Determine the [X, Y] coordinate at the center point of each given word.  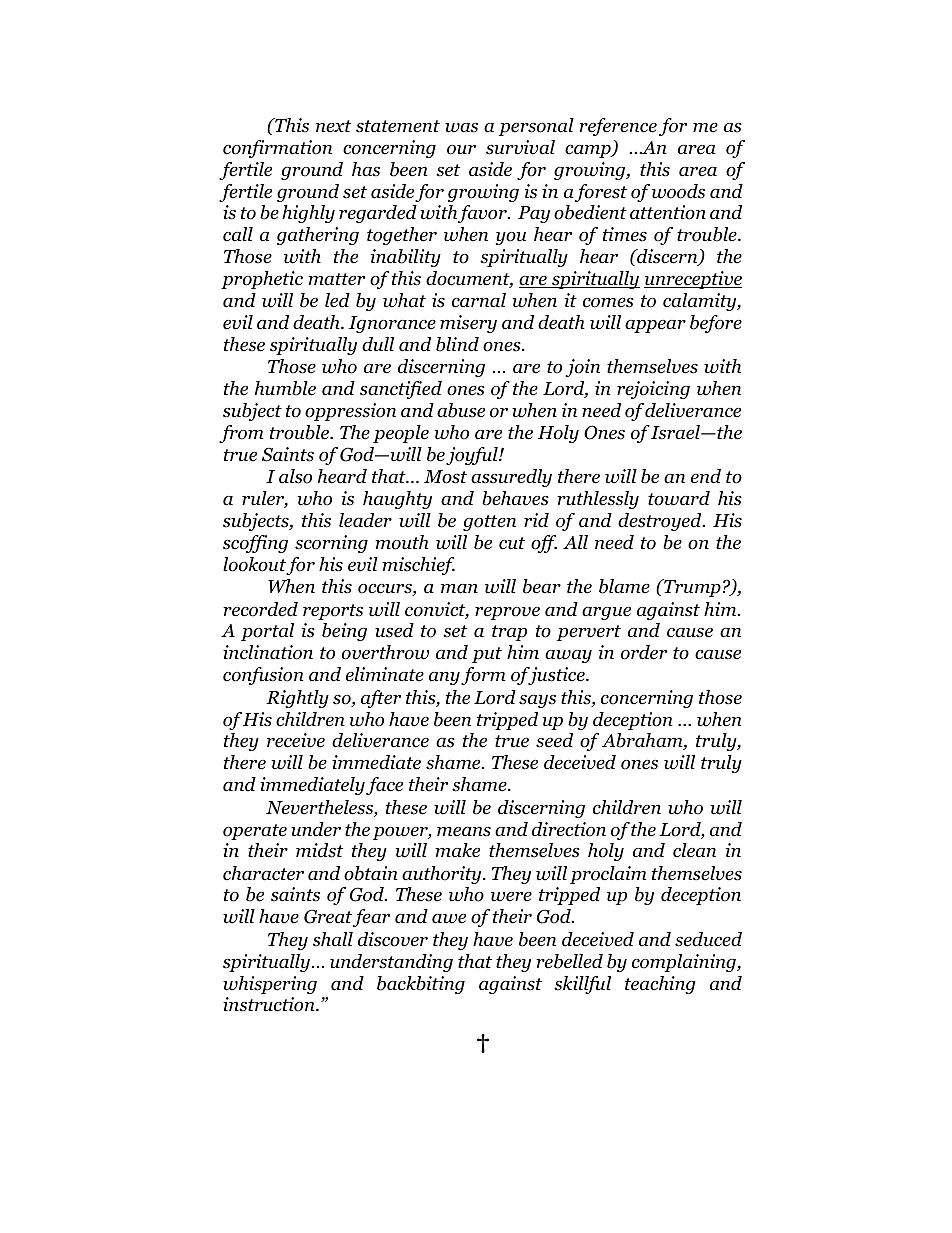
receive [296, 740]
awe [449, 919]
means [464, 832]
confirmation [277, 149]
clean [694, 850]
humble [285, 388]
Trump [691, 588]
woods [678, 191]
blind [457, 344]
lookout [255, 565]
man [459, 589]
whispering [270, 985]
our [461, 150]
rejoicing [653, 390]
